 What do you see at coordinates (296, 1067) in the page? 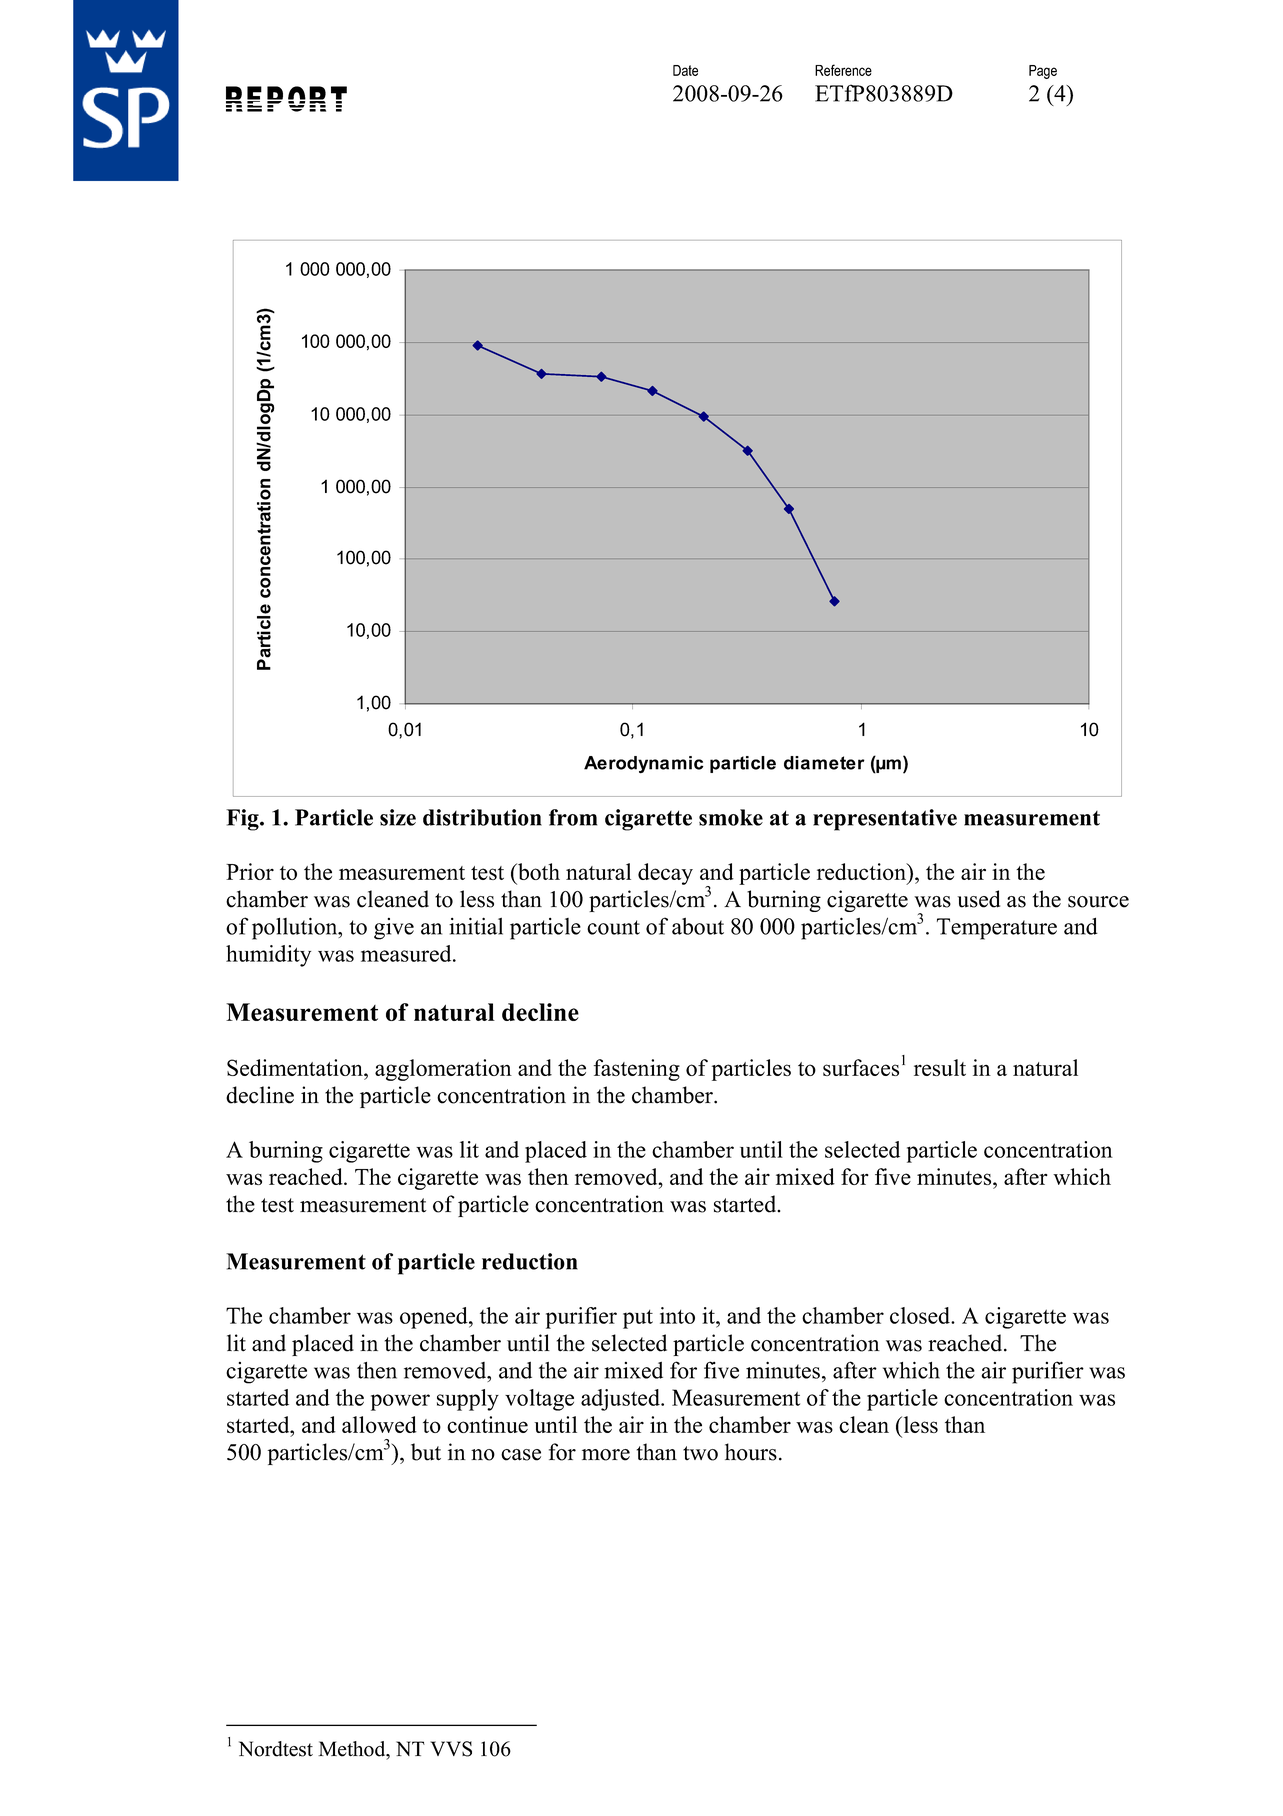
I see `Sedimentation` at bounding box center [296, 1067].
